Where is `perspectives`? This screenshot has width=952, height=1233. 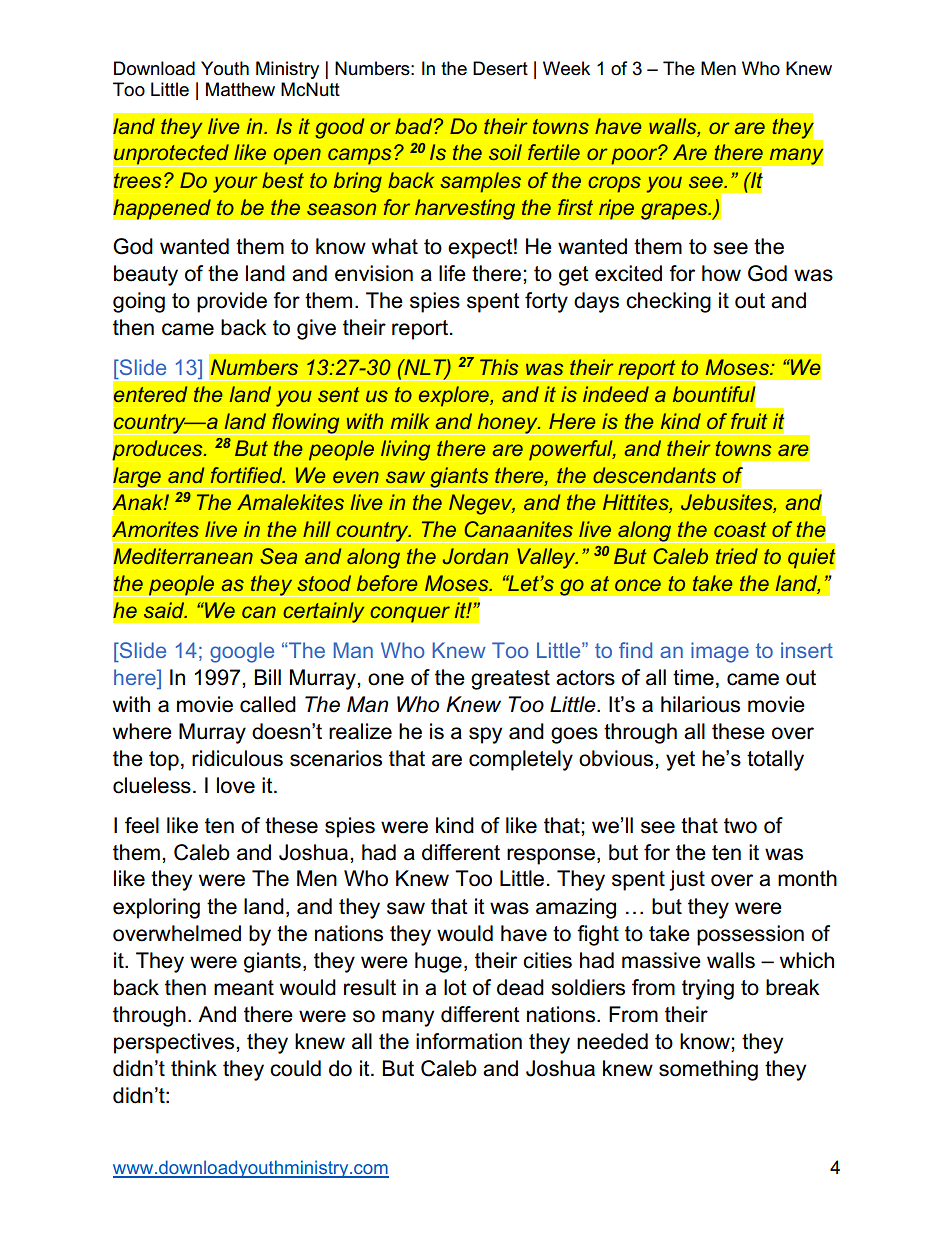
perspectives is located at coordinates (175, 1043).
